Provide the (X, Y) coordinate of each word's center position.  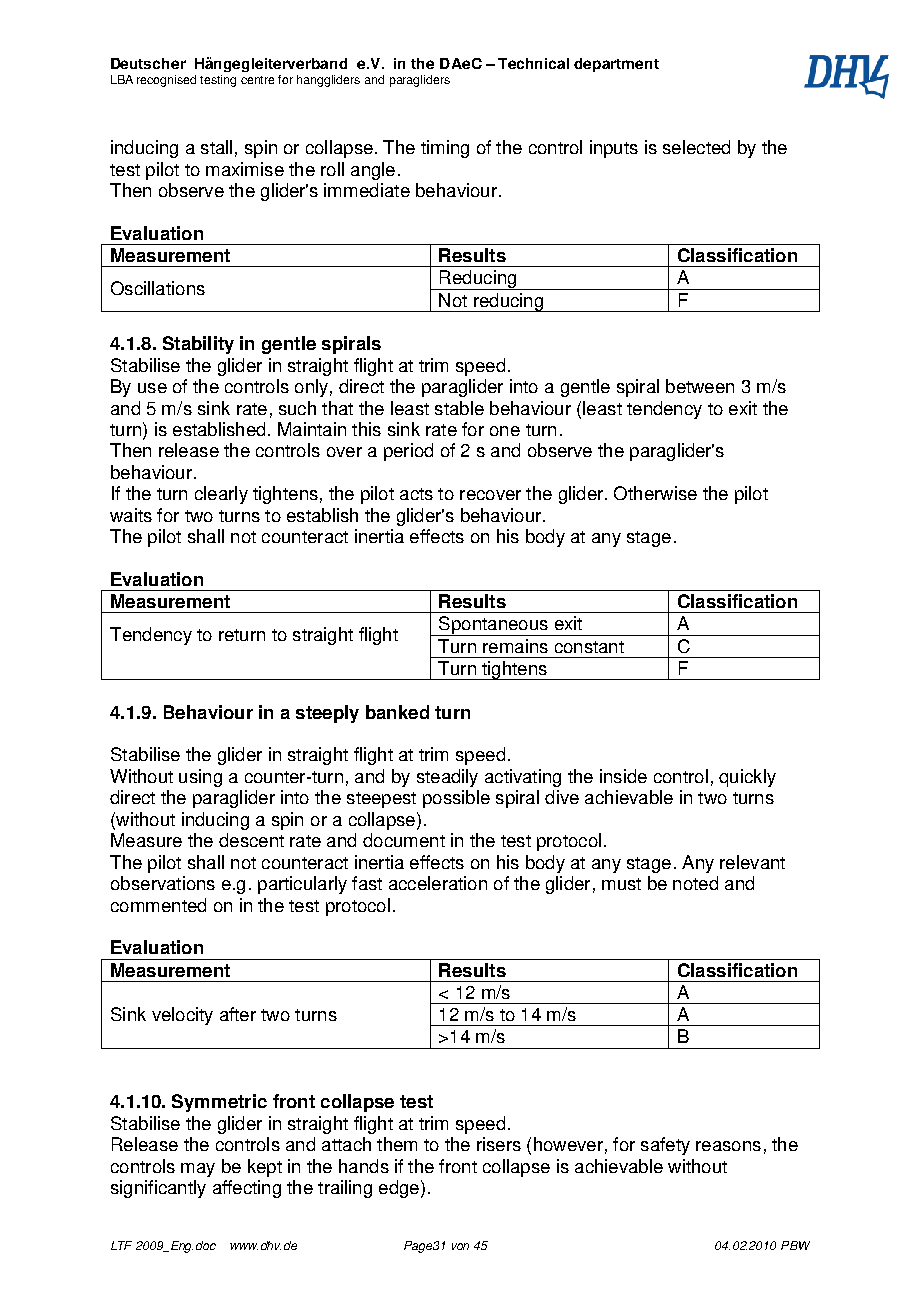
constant (589, 647)
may (198, 1170)
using (200, 778)
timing (445, 149)
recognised (166, 81)
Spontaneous (493, 626)
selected (696, 147)
